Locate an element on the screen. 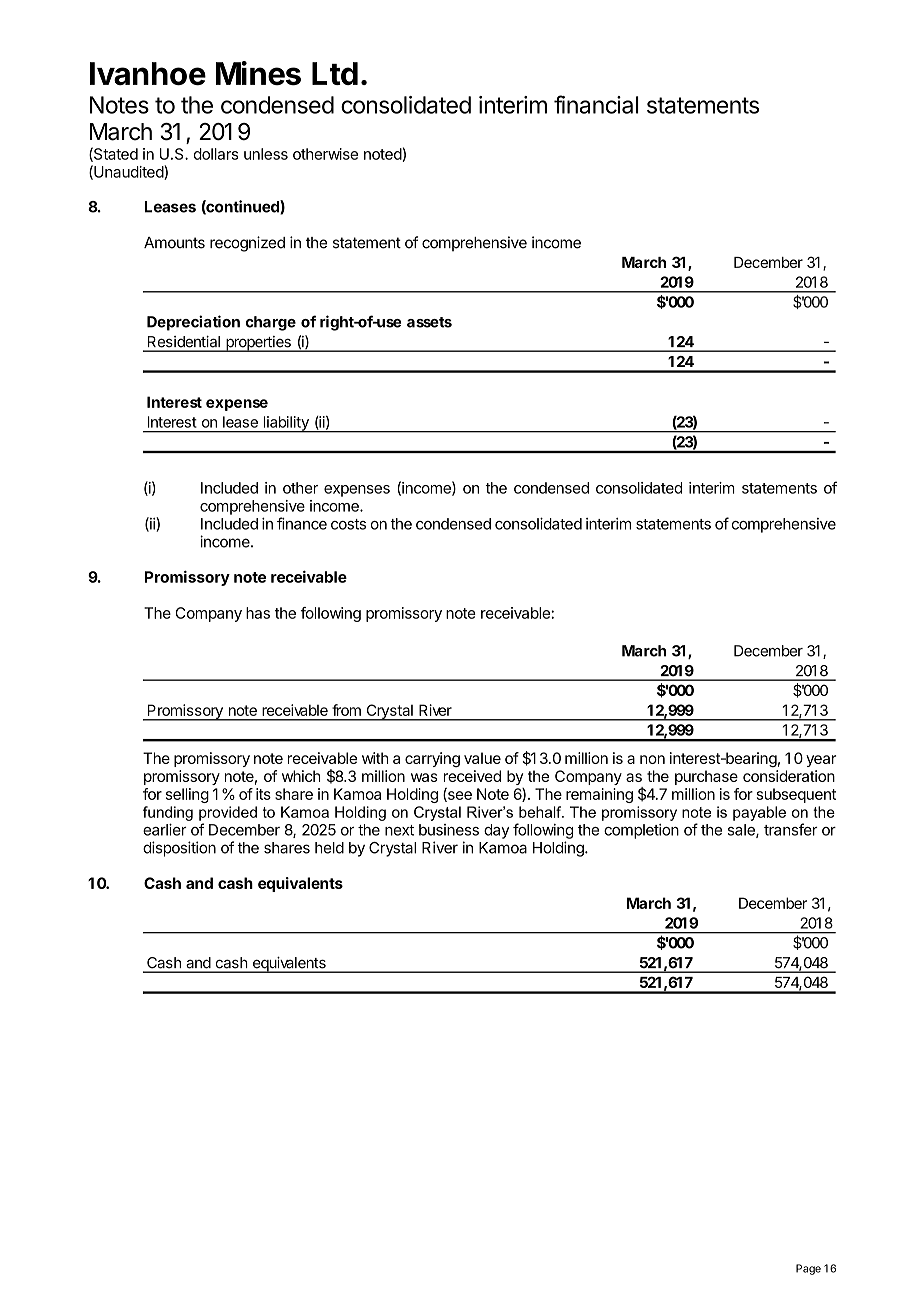 The image size is (924, 1308). value is located at coordinates (482, 758).
